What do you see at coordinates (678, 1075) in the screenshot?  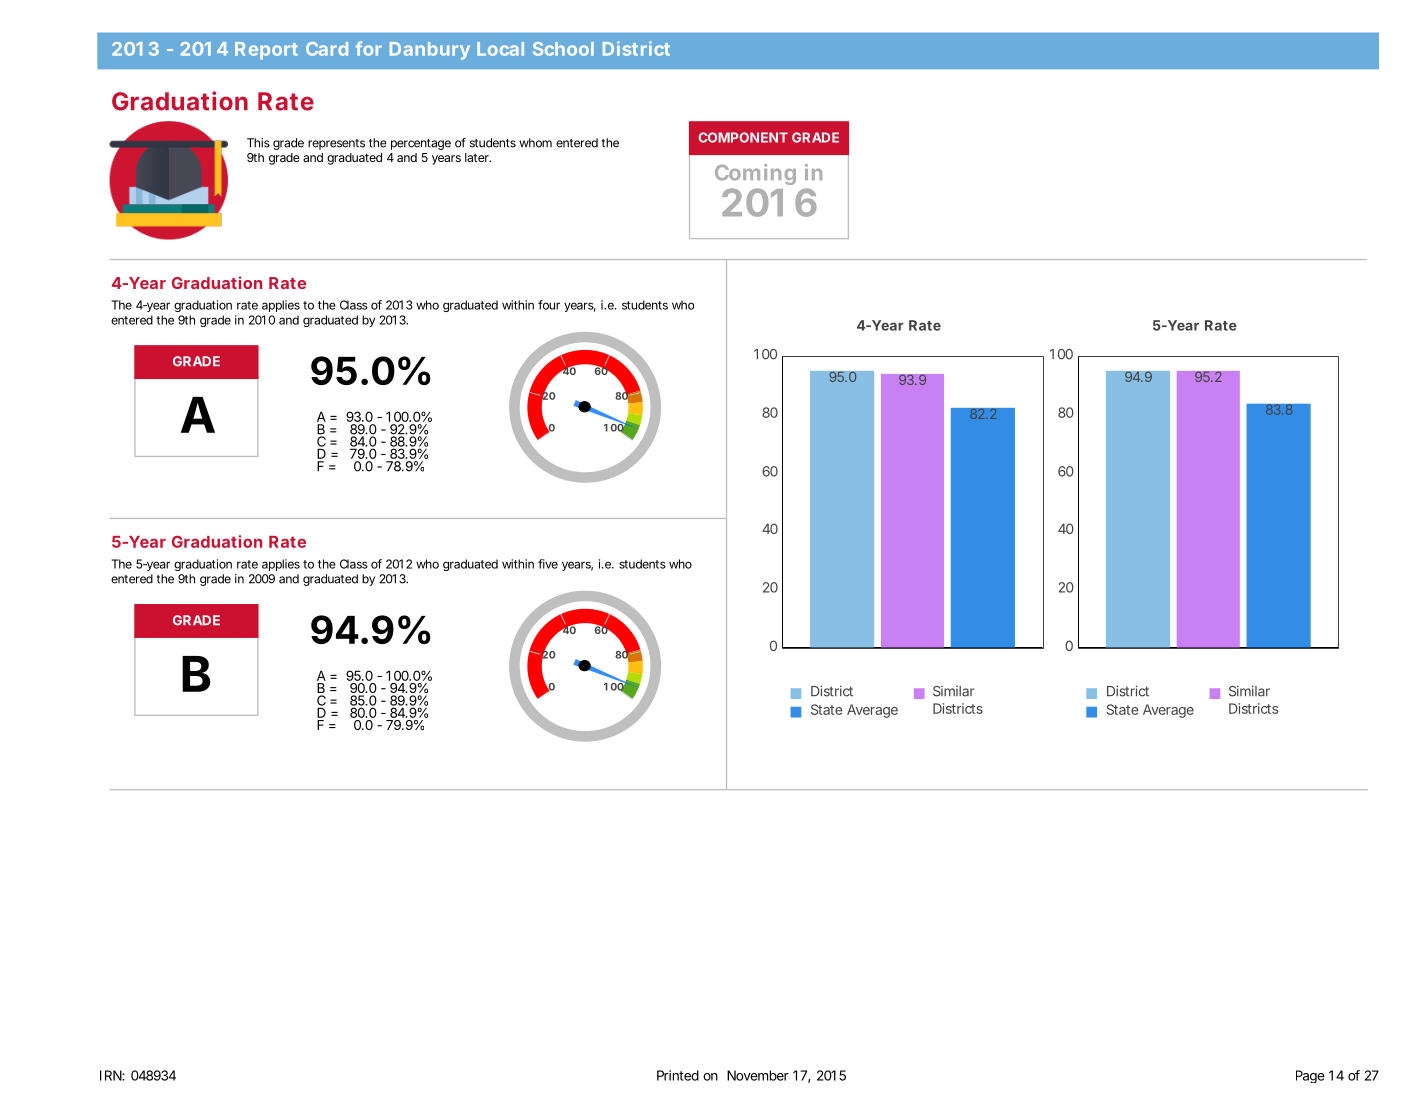 I see `Printed` at bounding box center [678, 1075].
